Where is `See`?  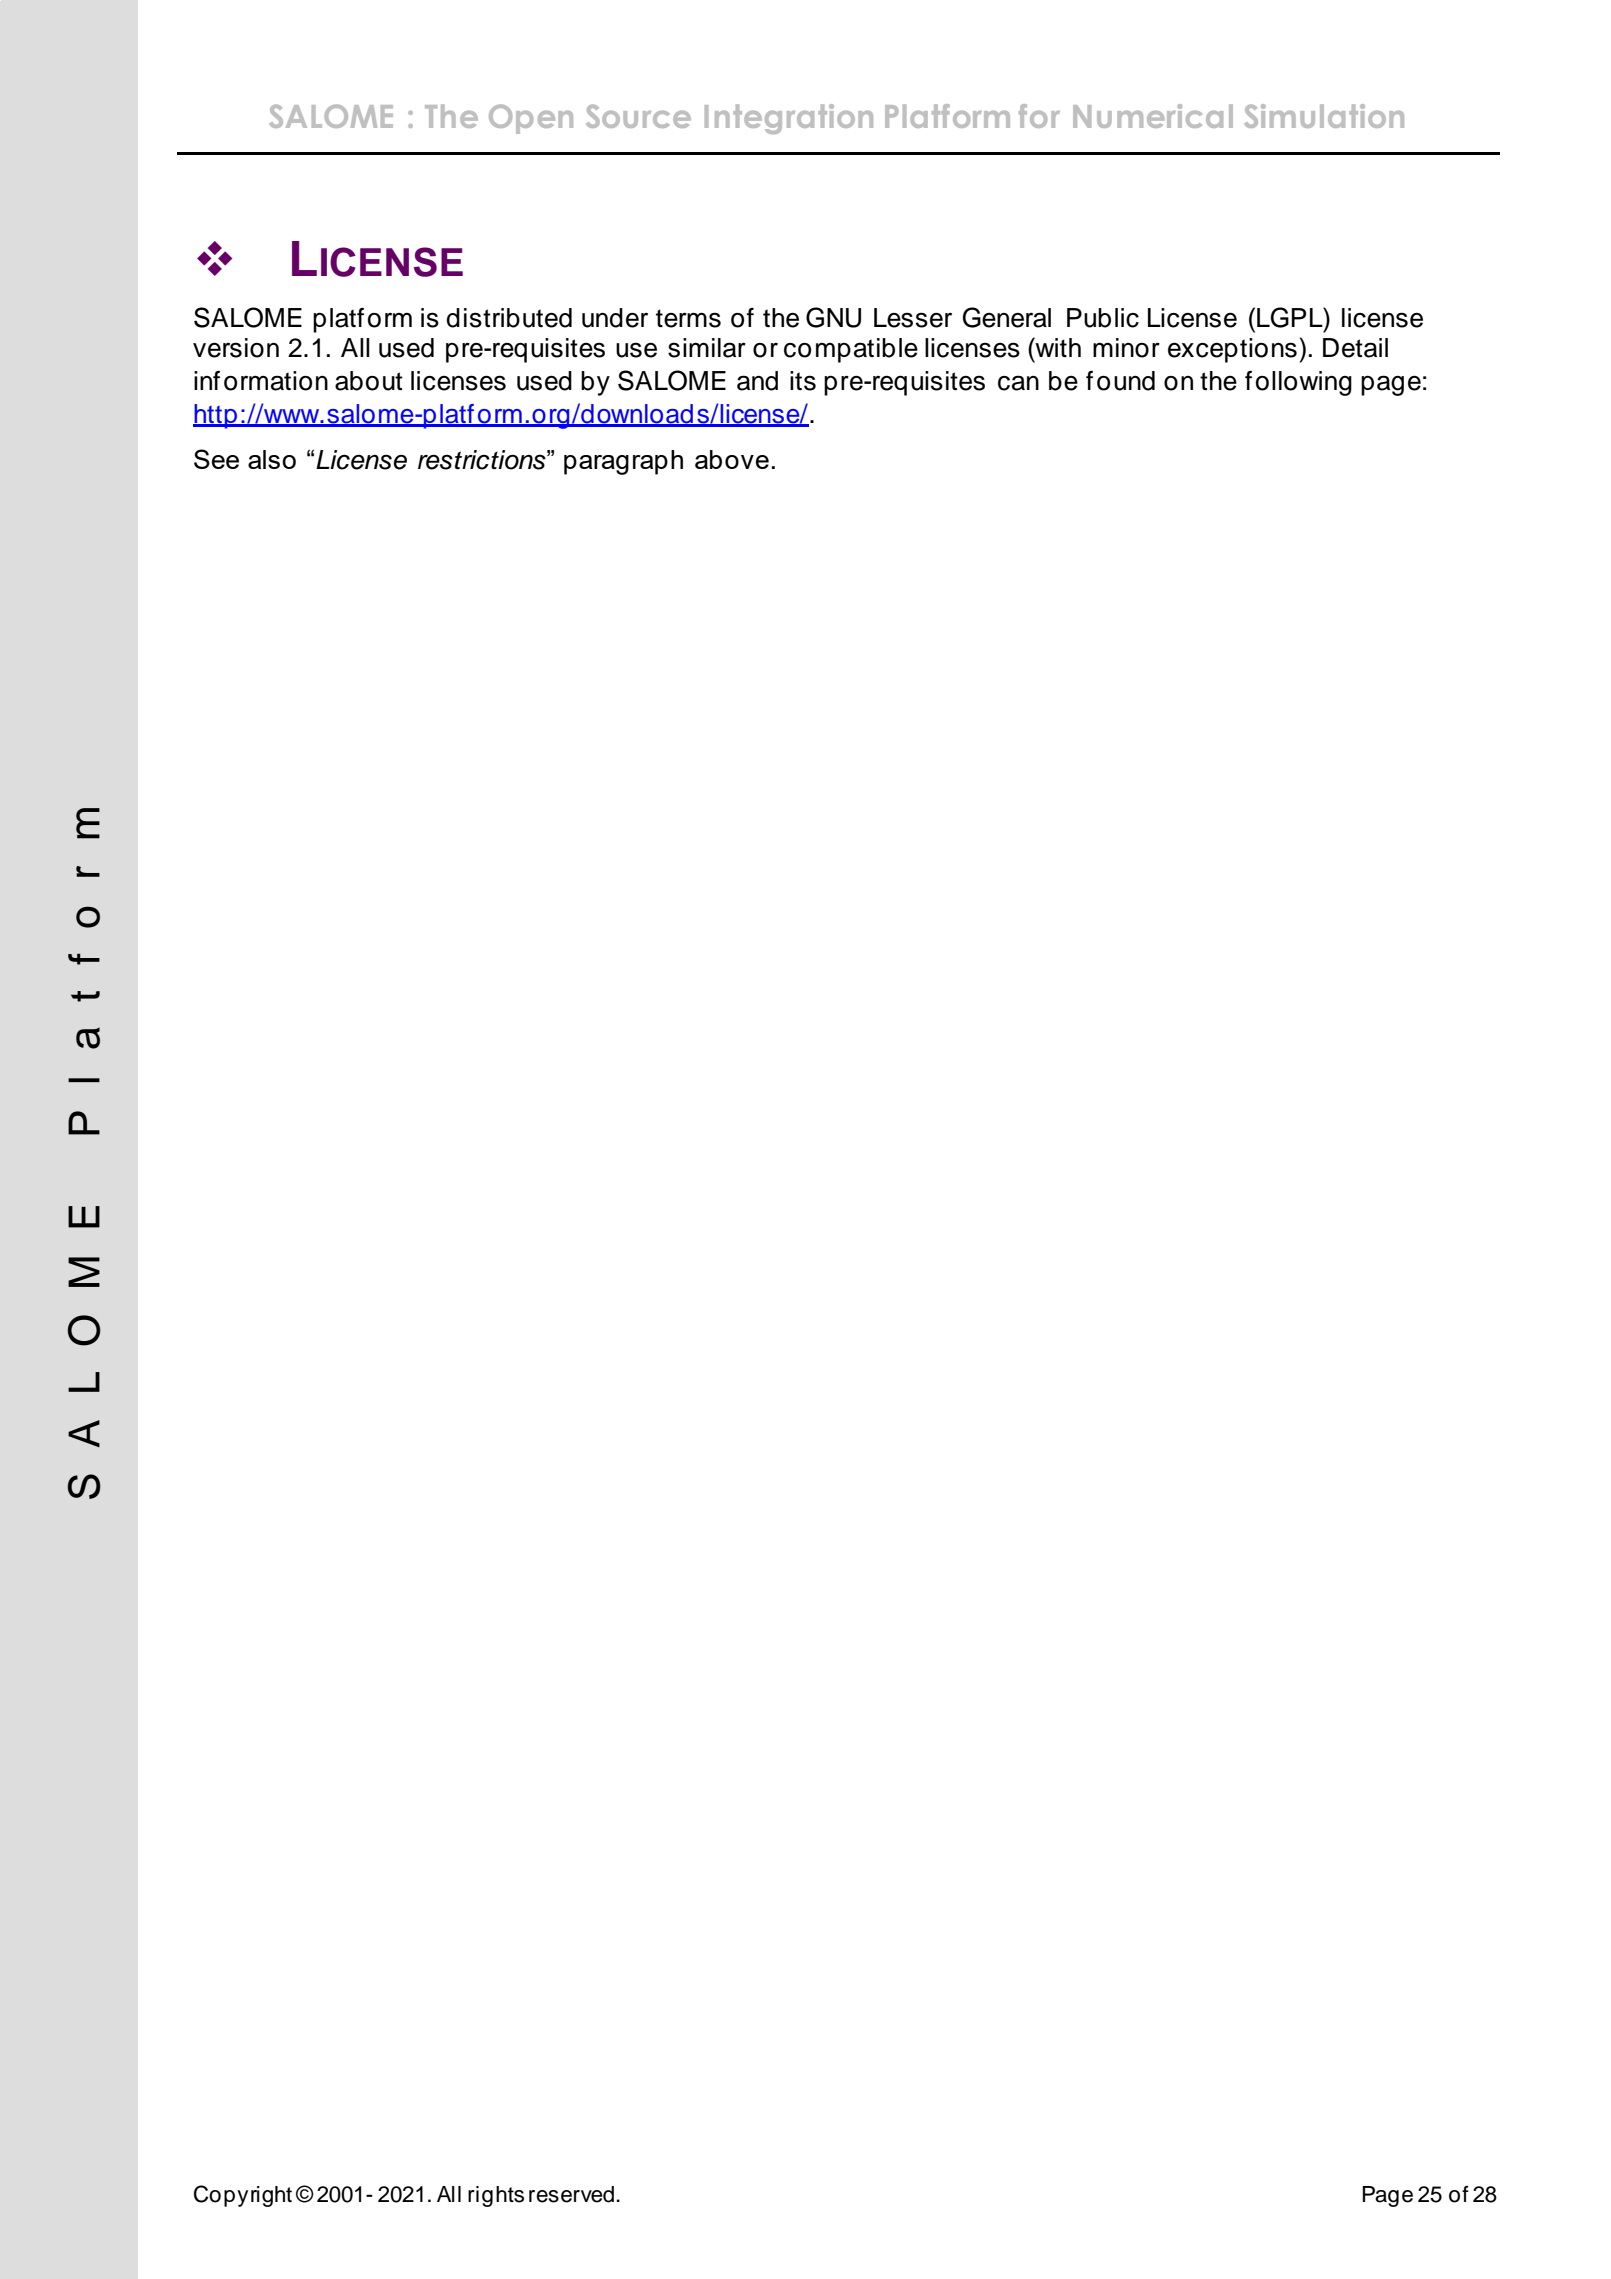 See is located at coordinates (216, 459).
